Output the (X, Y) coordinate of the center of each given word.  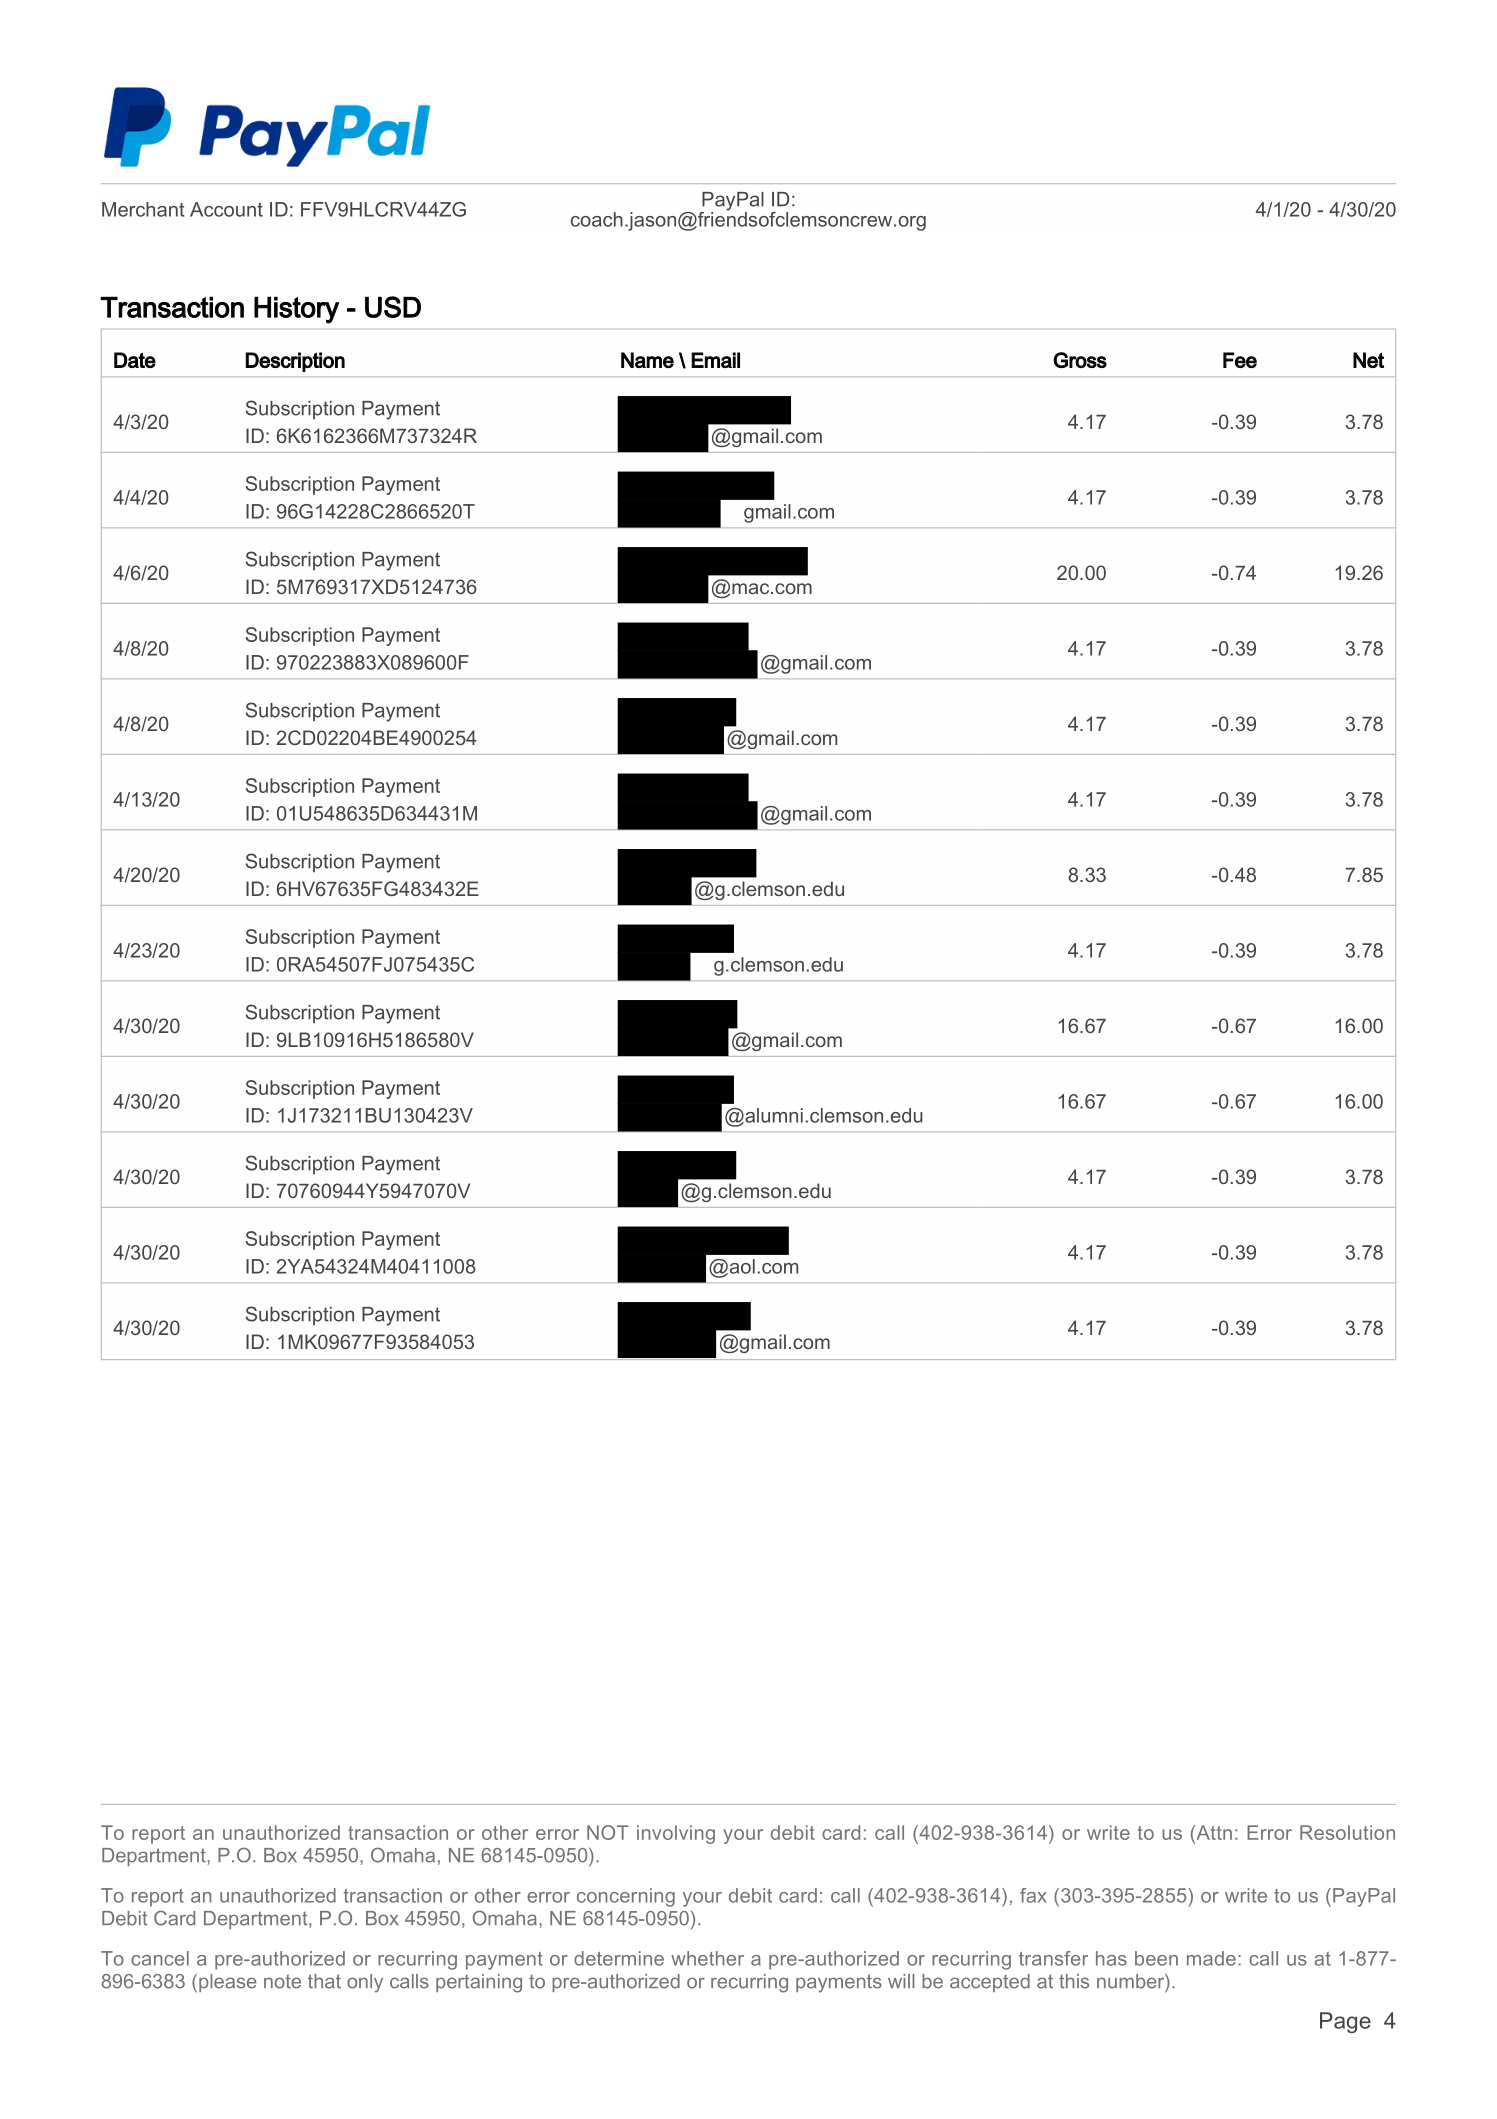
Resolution (1347, 1832)
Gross (1080, 360)
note (282, 1981)
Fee (1240, 360)
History (297, 310)
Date (135, 360)
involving (676, 1834)
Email (715, 360)
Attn (1213, 1832)
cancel (160, 1958)
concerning (626, 1897)
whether (707, 1958)
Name (647, 360)
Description (295, 362)
